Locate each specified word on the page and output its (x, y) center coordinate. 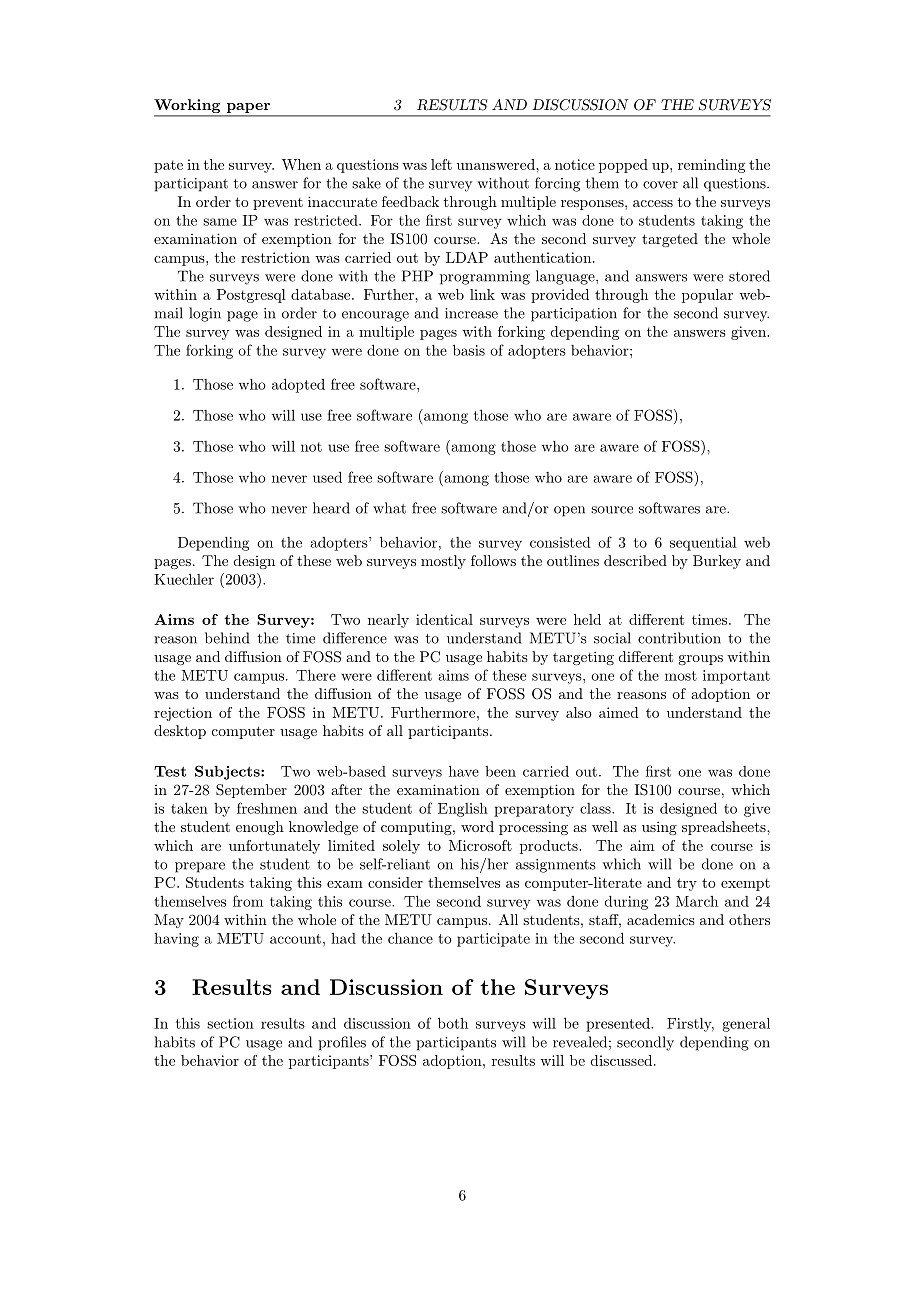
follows (493, 560)
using (659, 828)
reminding (711, 166)
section (230, 1023)
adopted (298, 386)
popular (707, 296)
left (441, 164)
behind (227, 638)
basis (469, 350)
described (635, 560)
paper (248, 108)
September (251, 791)
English (463, 810)
